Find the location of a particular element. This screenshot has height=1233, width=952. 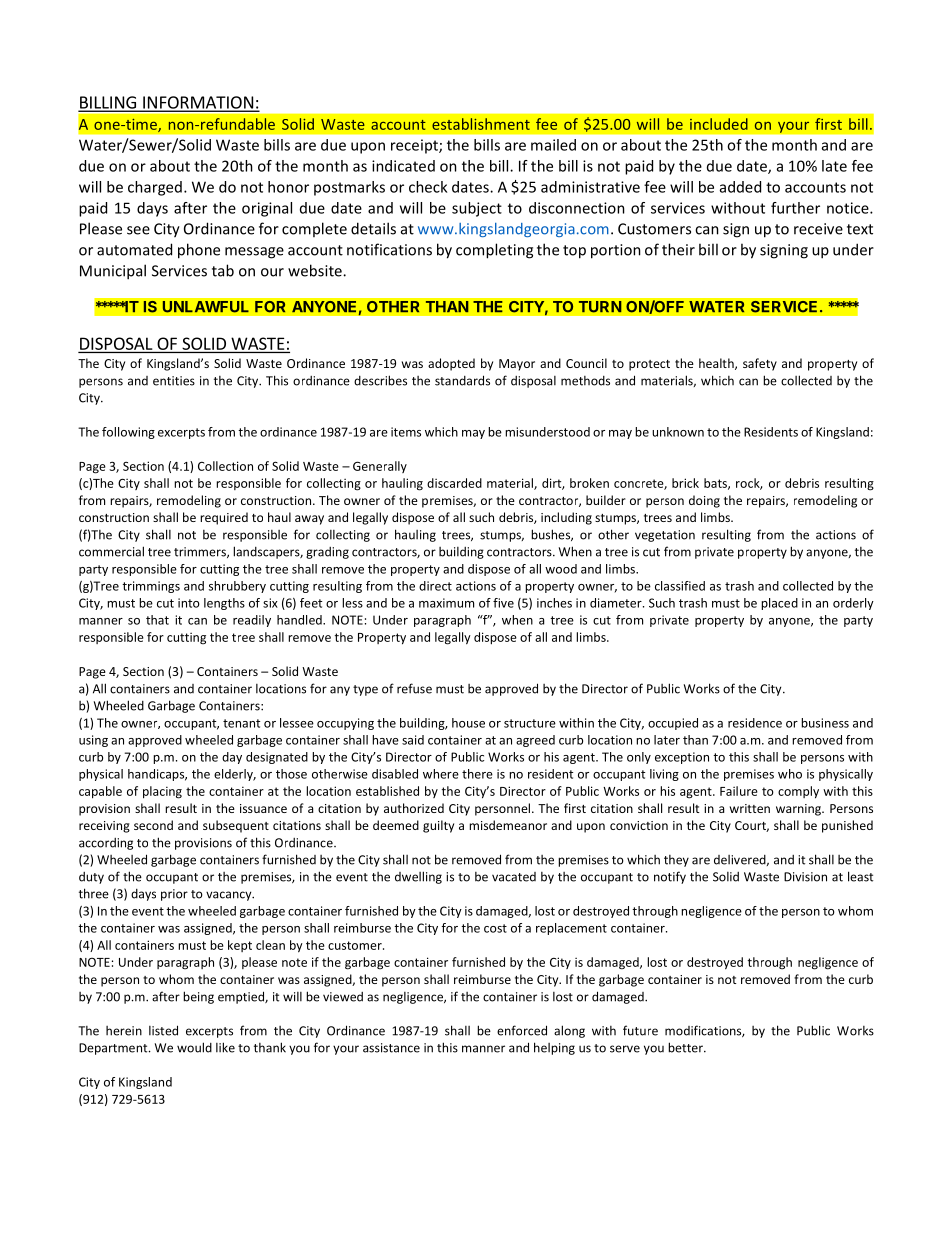

placed is located at coordinates (779, 604).
